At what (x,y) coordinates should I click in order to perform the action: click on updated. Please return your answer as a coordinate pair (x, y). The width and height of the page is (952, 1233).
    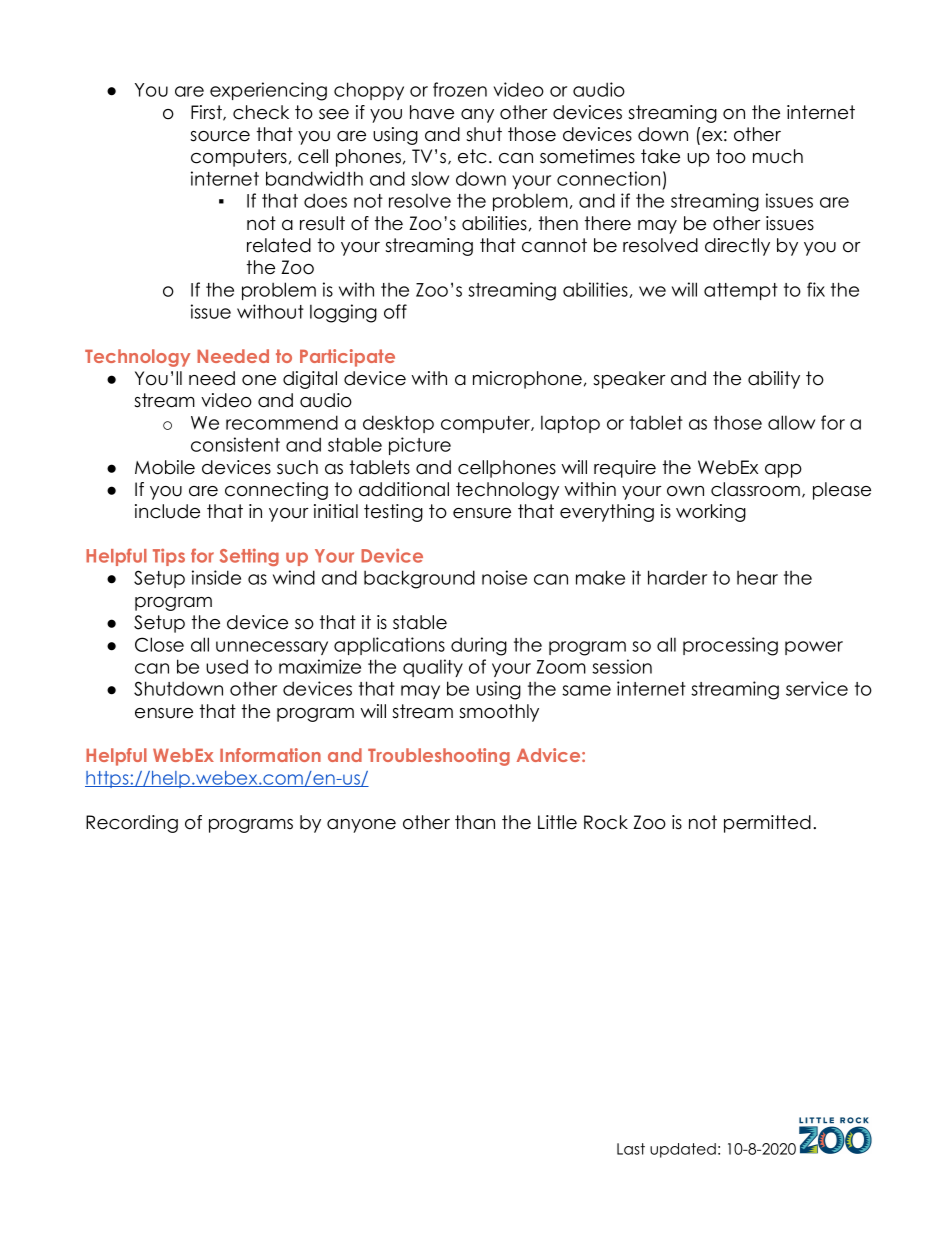
    Looking at the image, I should click on (683, 1150).
